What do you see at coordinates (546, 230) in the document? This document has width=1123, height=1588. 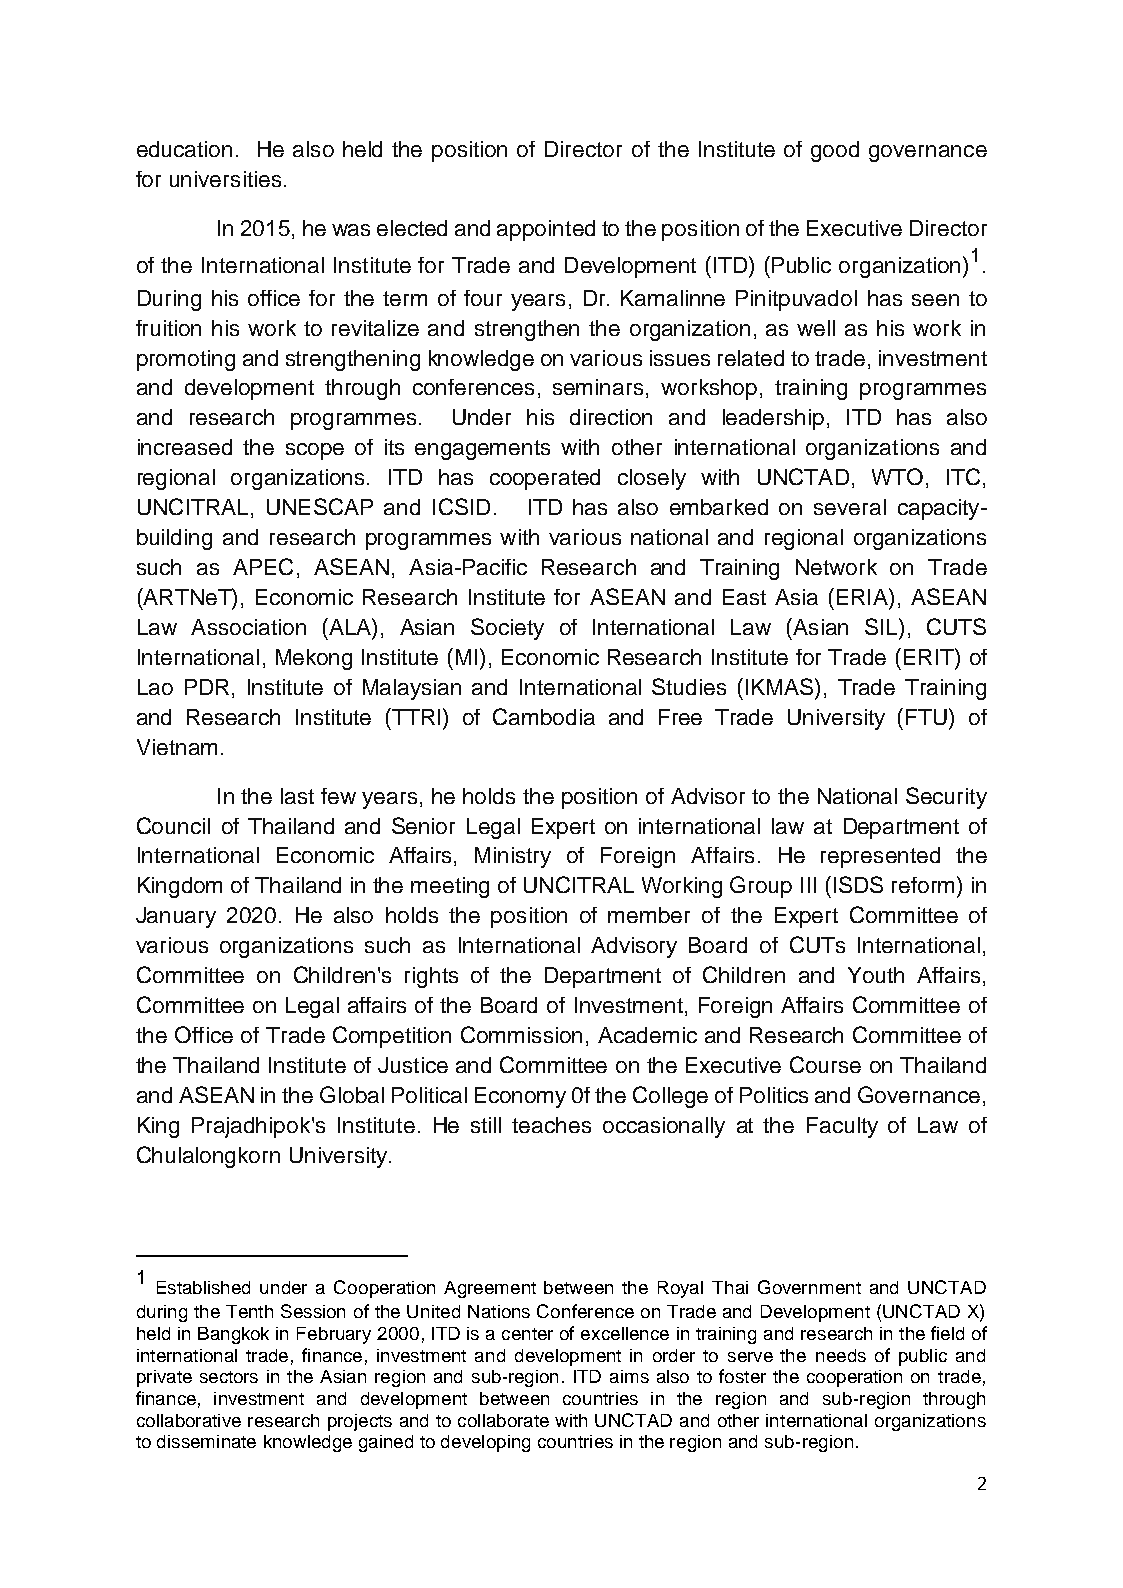 I see `appointed` at bounding box center [546, 230].
